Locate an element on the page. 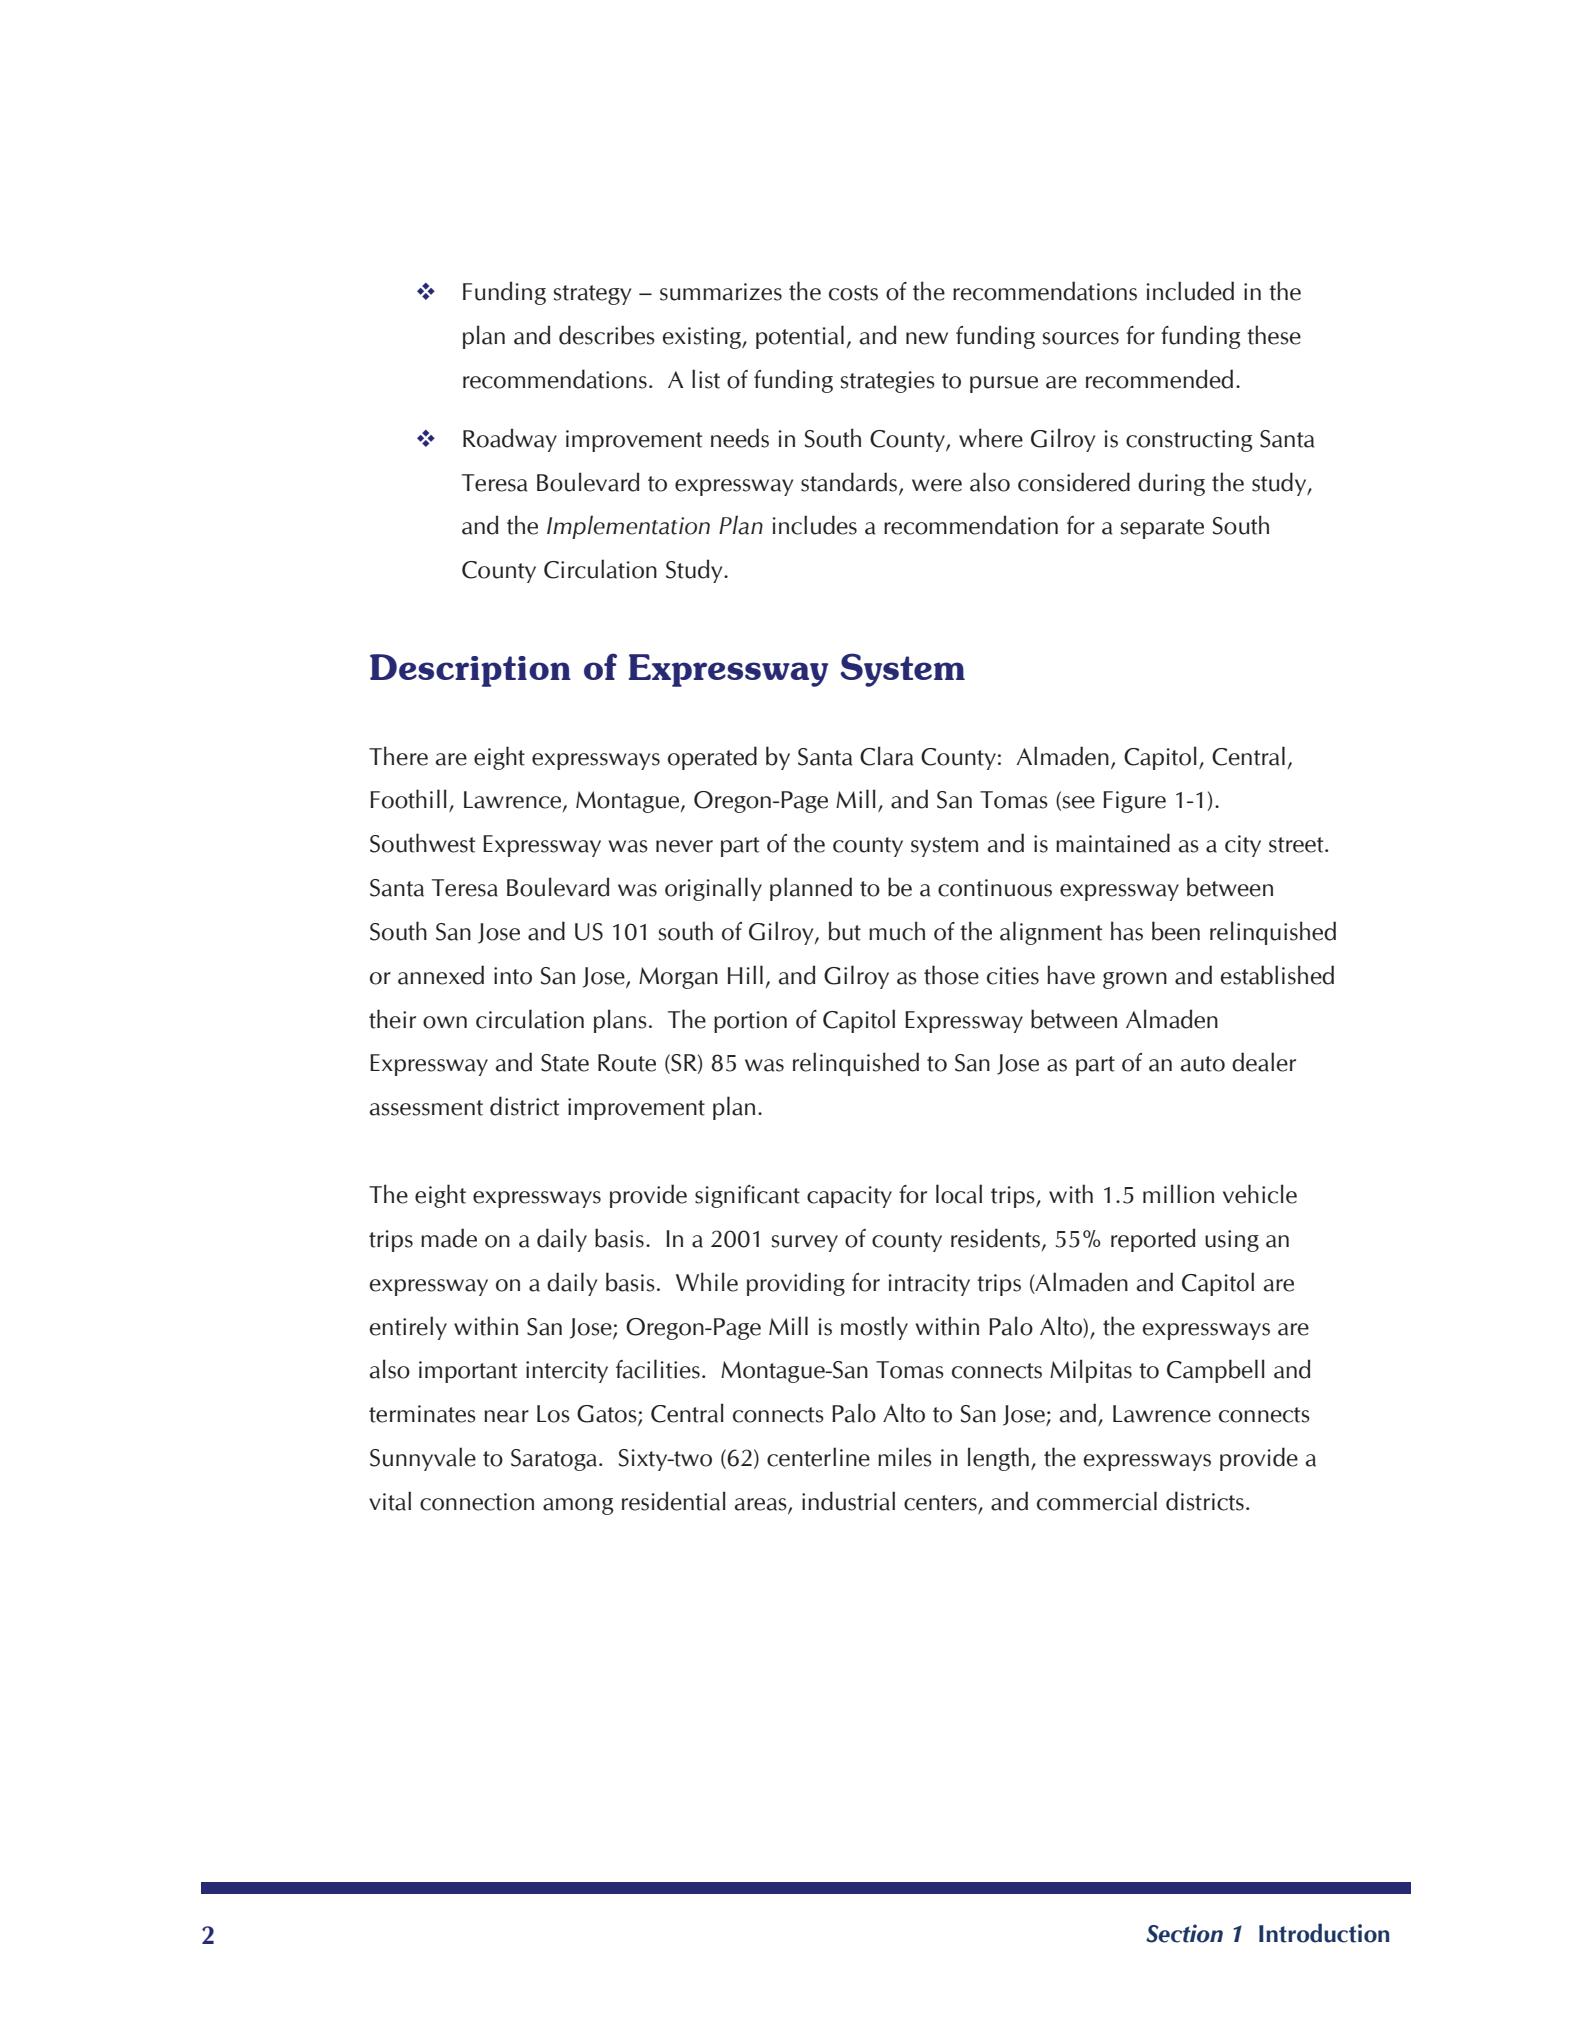  separate is located at coordinates (1162, 529).
